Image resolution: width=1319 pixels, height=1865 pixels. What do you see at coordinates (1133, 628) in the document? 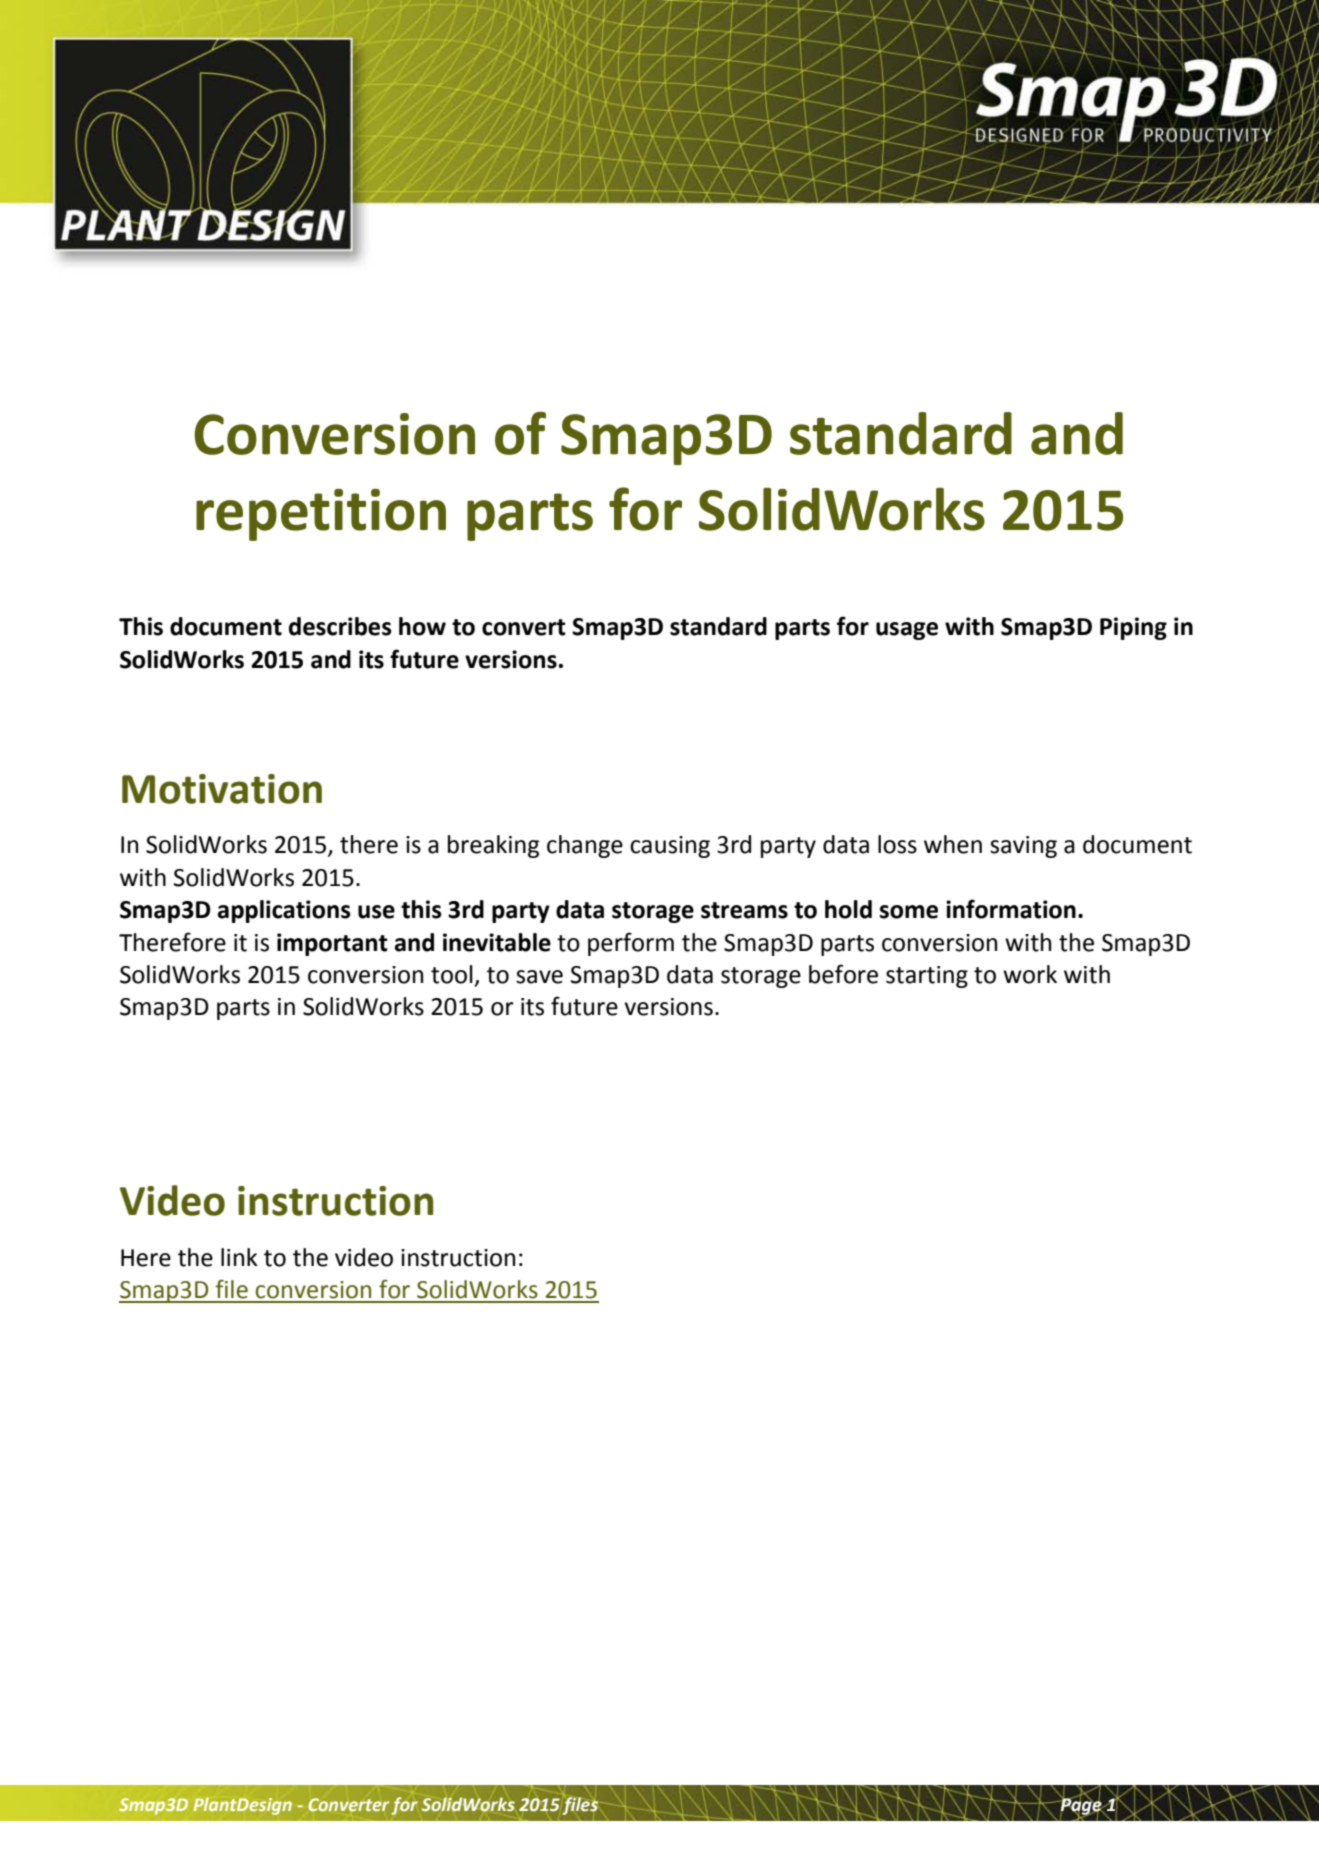
I see `Piping` at bounding box center [1133, 628].
